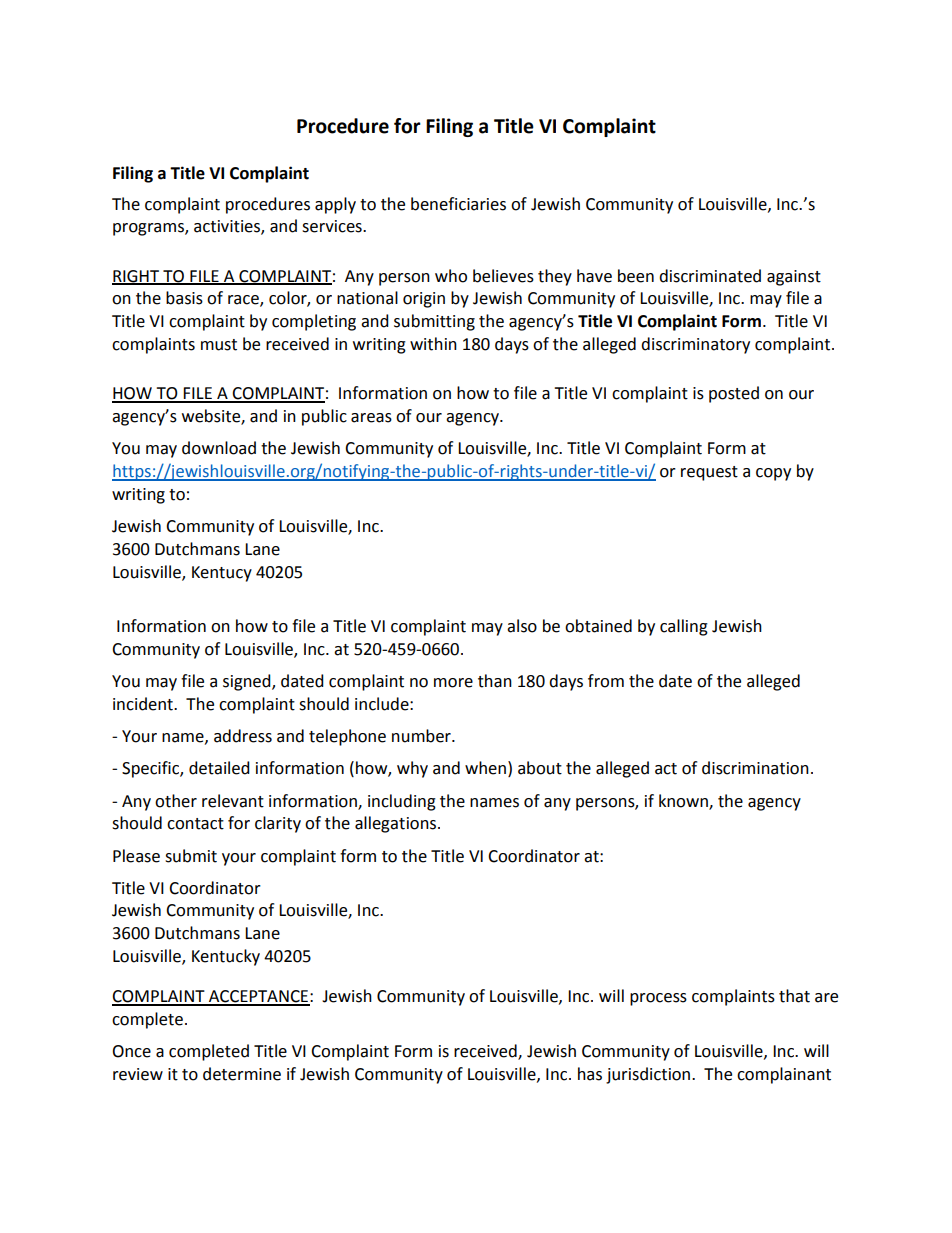  I want to click on determine, so click(242, 1074).
